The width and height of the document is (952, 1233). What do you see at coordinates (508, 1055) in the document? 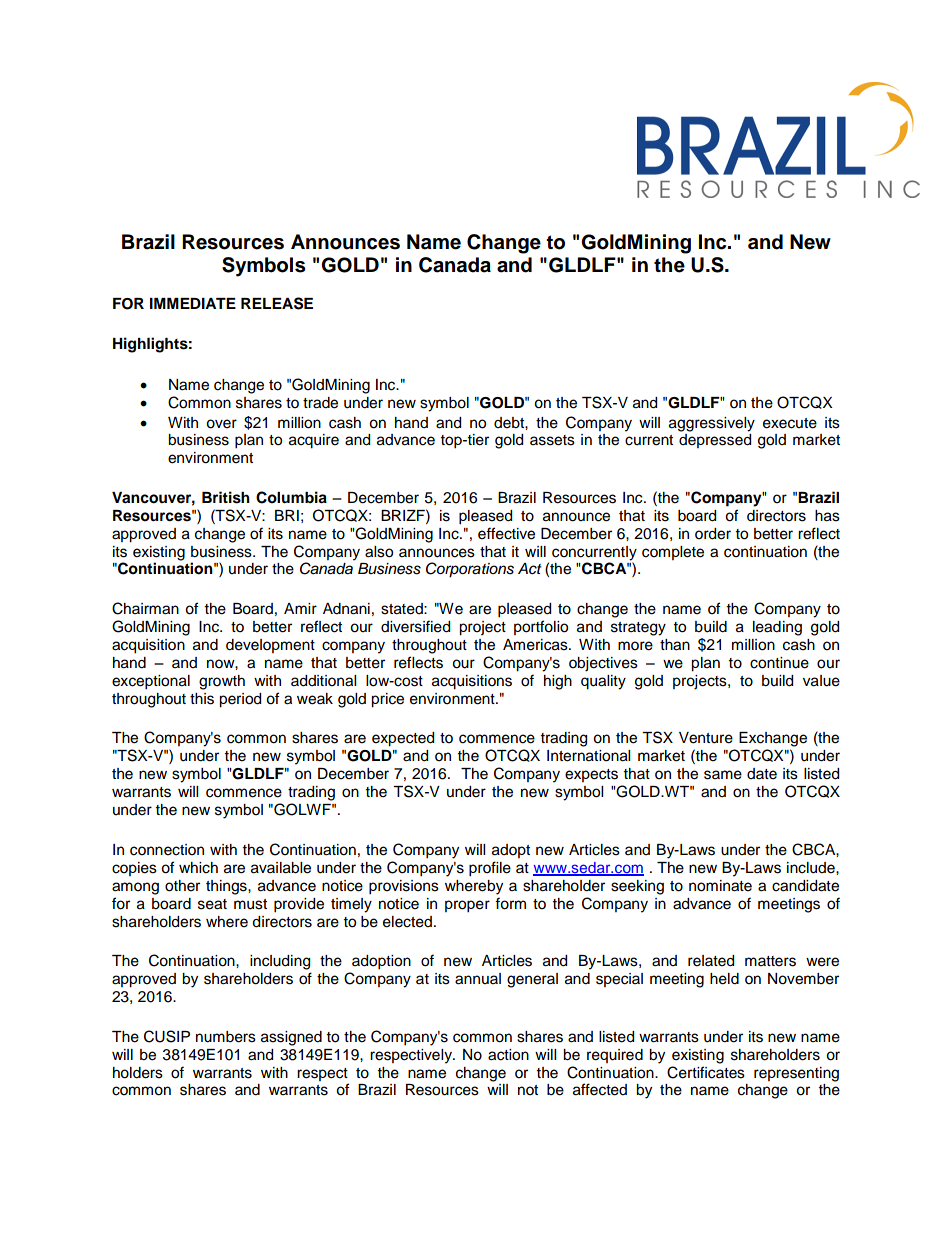
I see `action` at bounding box center [508, 1055].
